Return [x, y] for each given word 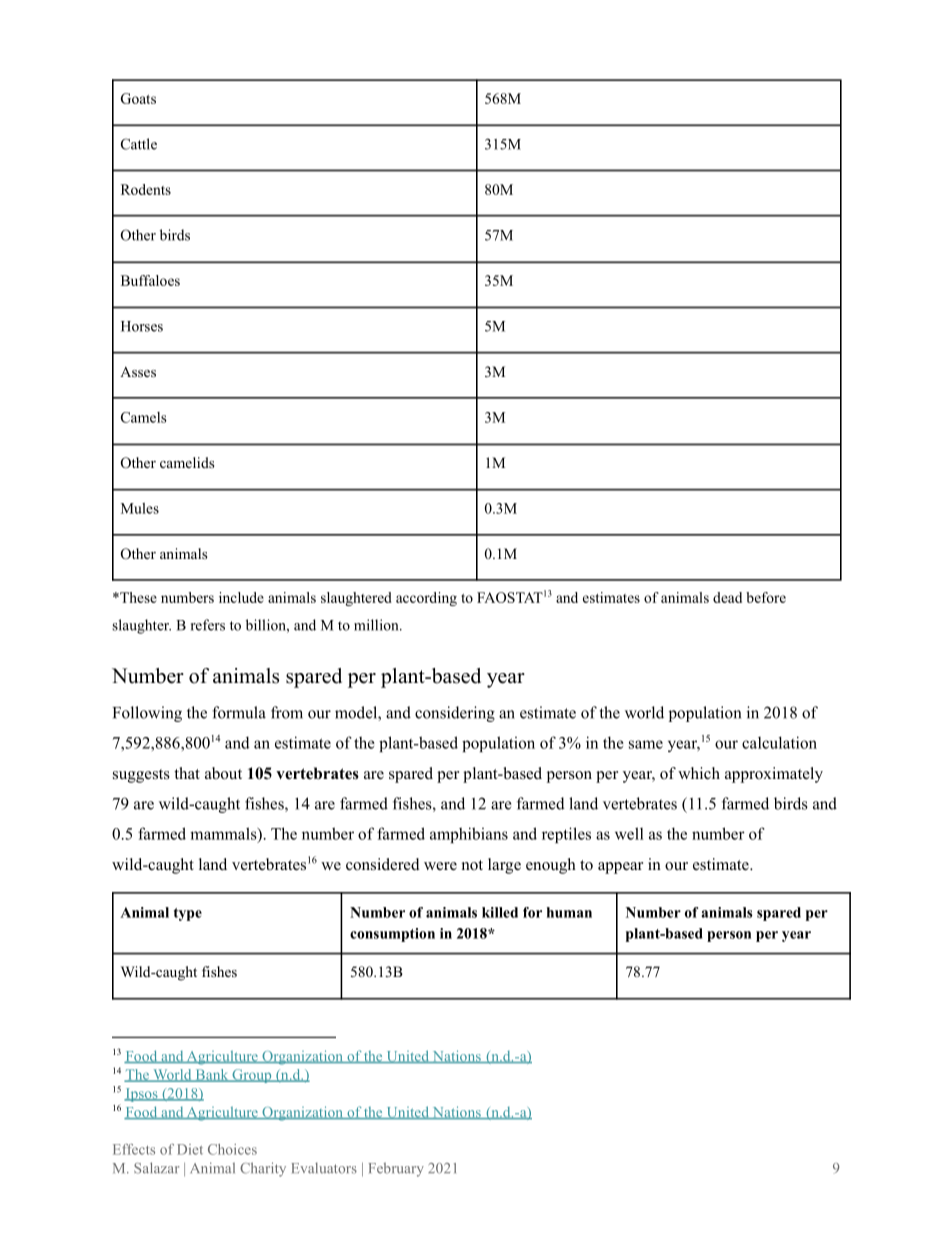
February [396, 1169]
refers [208, 625]
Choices [232, 1149]
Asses [138, 371]
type [188, 914]
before [766, 597]
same [646, 744]
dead [727, 597]
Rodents [146, 189]
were [440, 866]
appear [620, 868]
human [569, 912]
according [426, 599]
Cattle [139, 144]
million [377, 625]
